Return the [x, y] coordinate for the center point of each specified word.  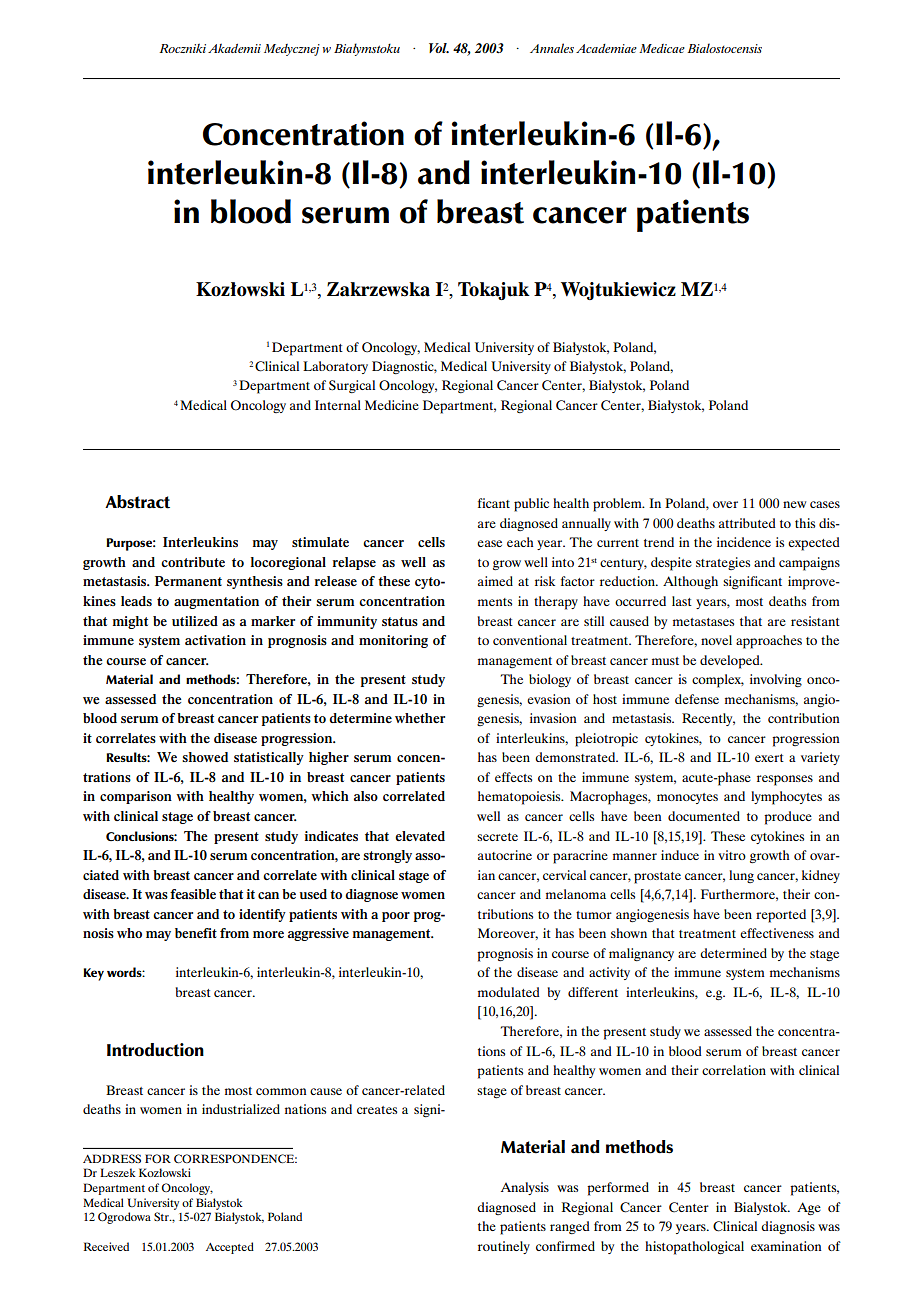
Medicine [392, 405]
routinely [504, 1247]
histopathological [694, 1248]
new [794, 504]
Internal [338, 405]
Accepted [230, 1248]
